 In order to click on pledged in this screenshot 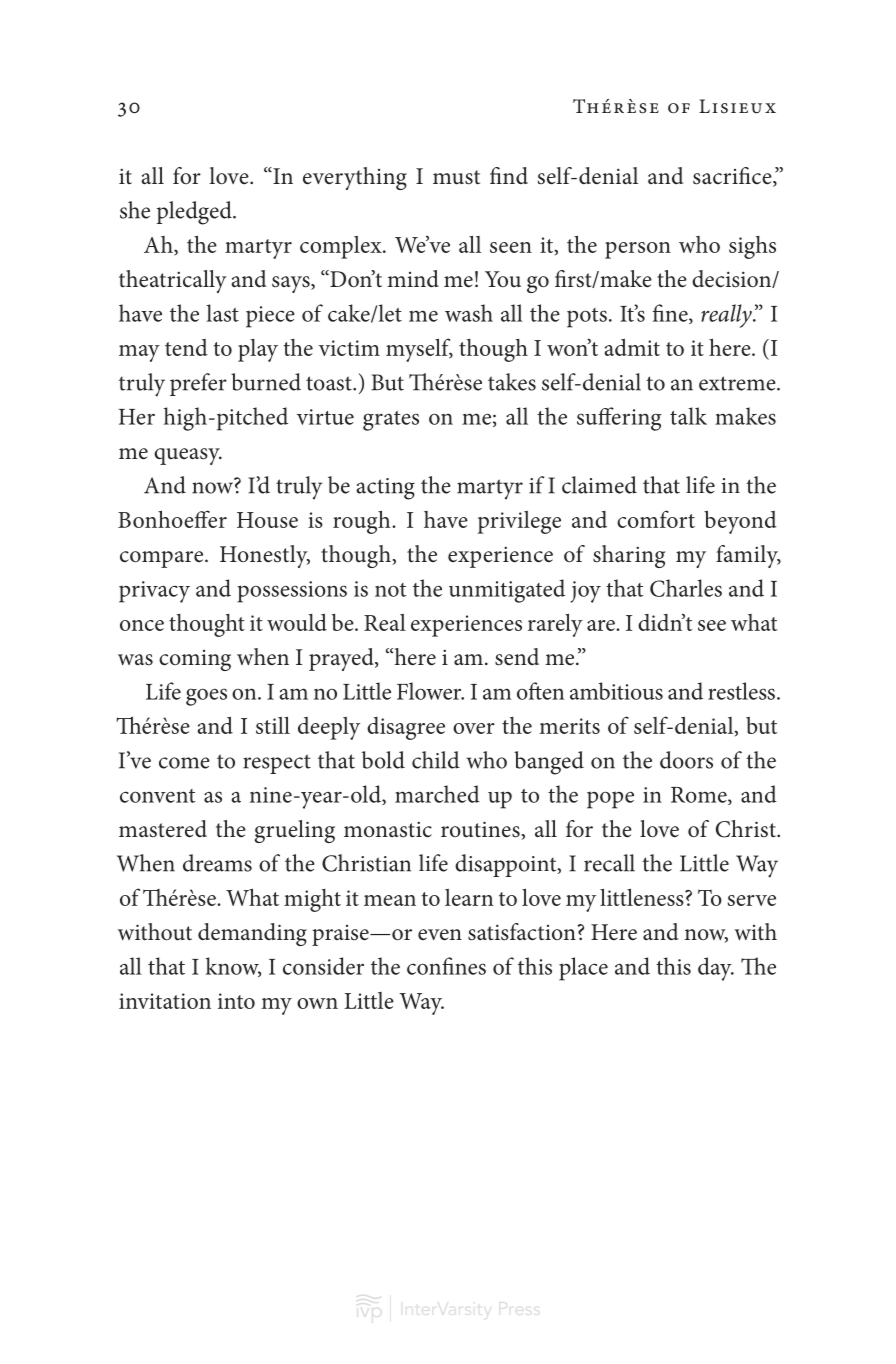, I will do `click(195, 213)`.
